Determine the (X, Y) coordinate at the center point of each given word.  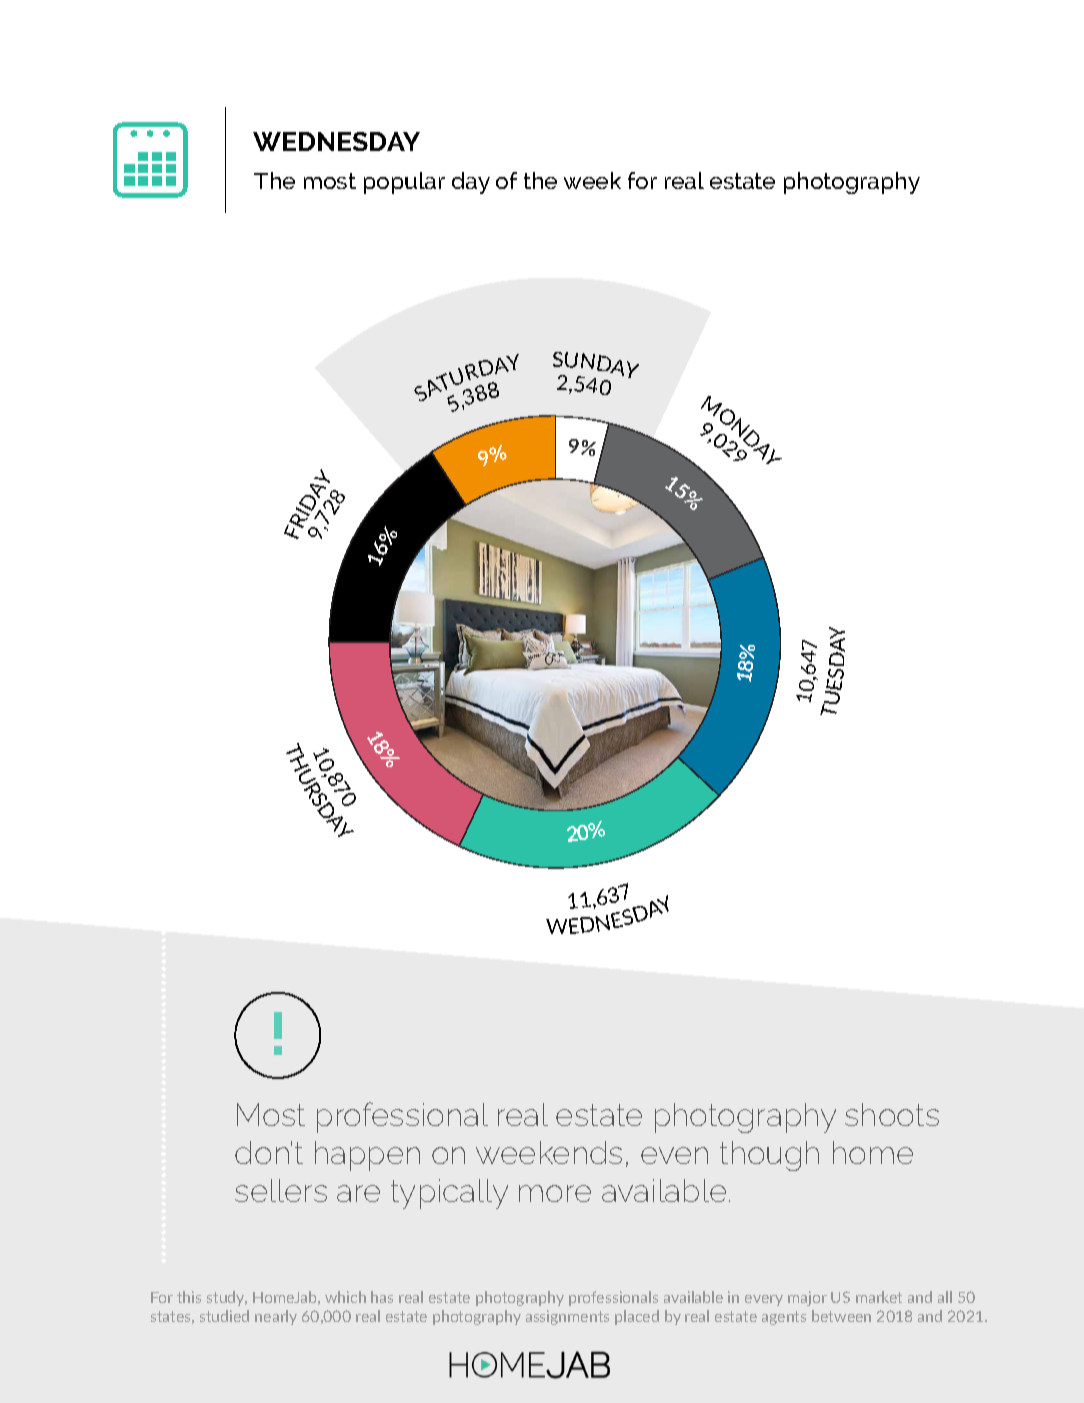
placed (637, 1317)
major (807, 1298)
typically (449, 1194)
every (764, 1300)
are (358, 1193)
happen (367, 1156)
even (674, 1155)
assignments (567, 1317)
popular (404, 183)
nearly (276, 1317)
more (555, 1193)
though (769, 1156)
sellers (281, 1190)
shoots (892, 1114)
